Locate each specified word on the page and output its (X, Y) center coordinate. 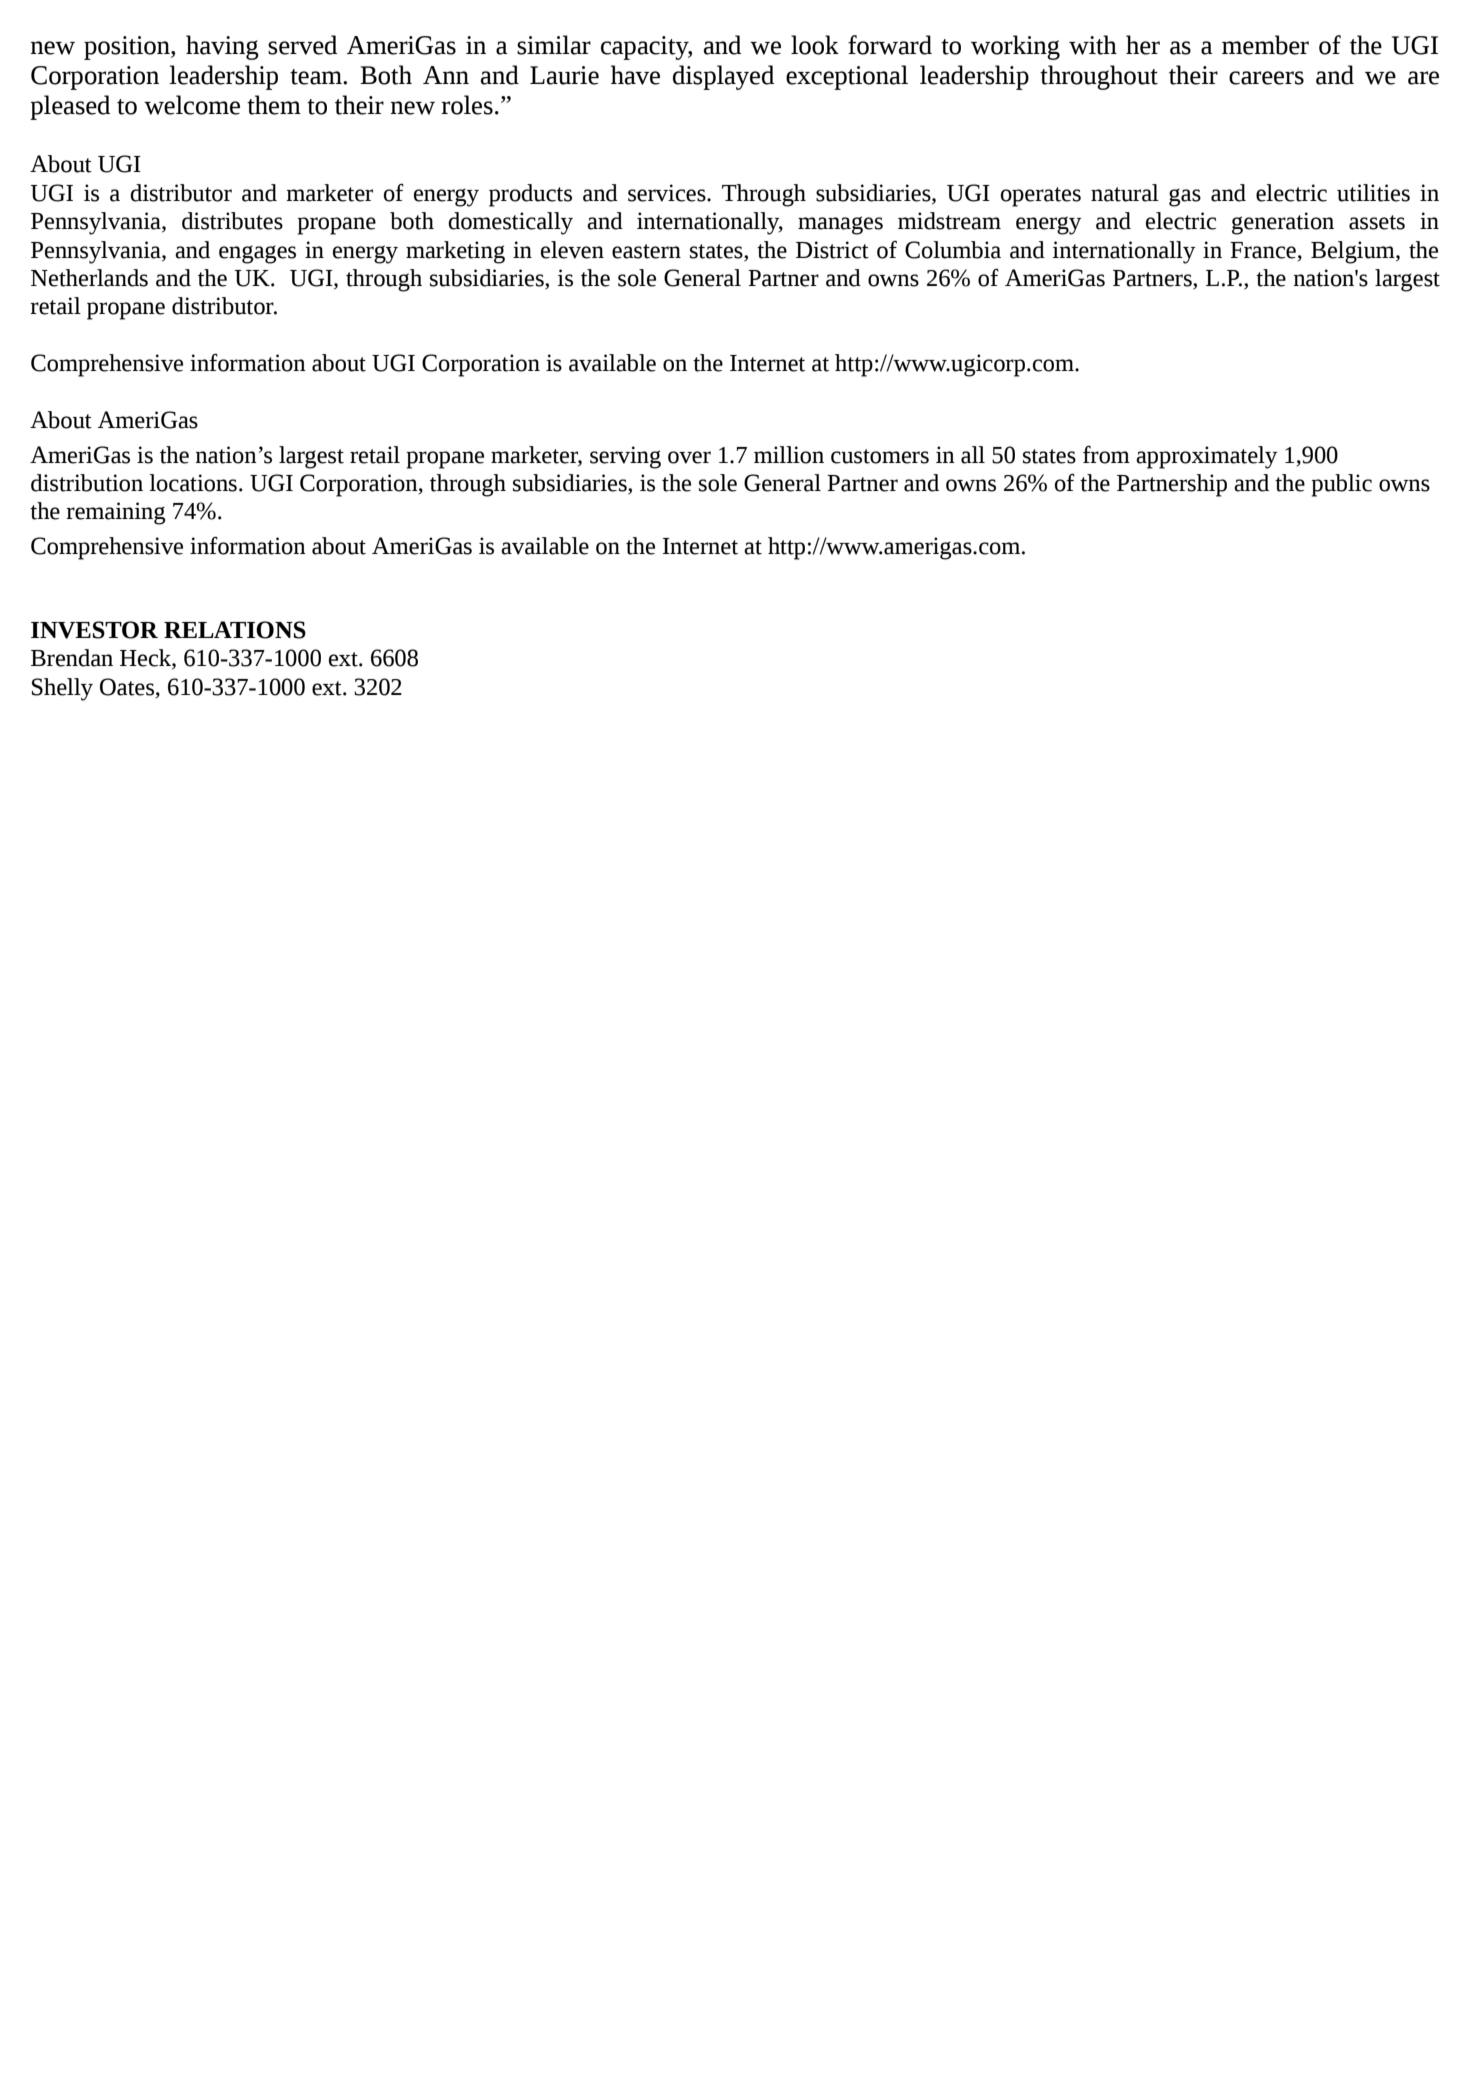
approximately (1206, 457)
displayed (723, 77)
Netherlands (89, 278)
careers (1266, 78)
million (789, 455)
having (222, 47)
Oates (128, 687)
